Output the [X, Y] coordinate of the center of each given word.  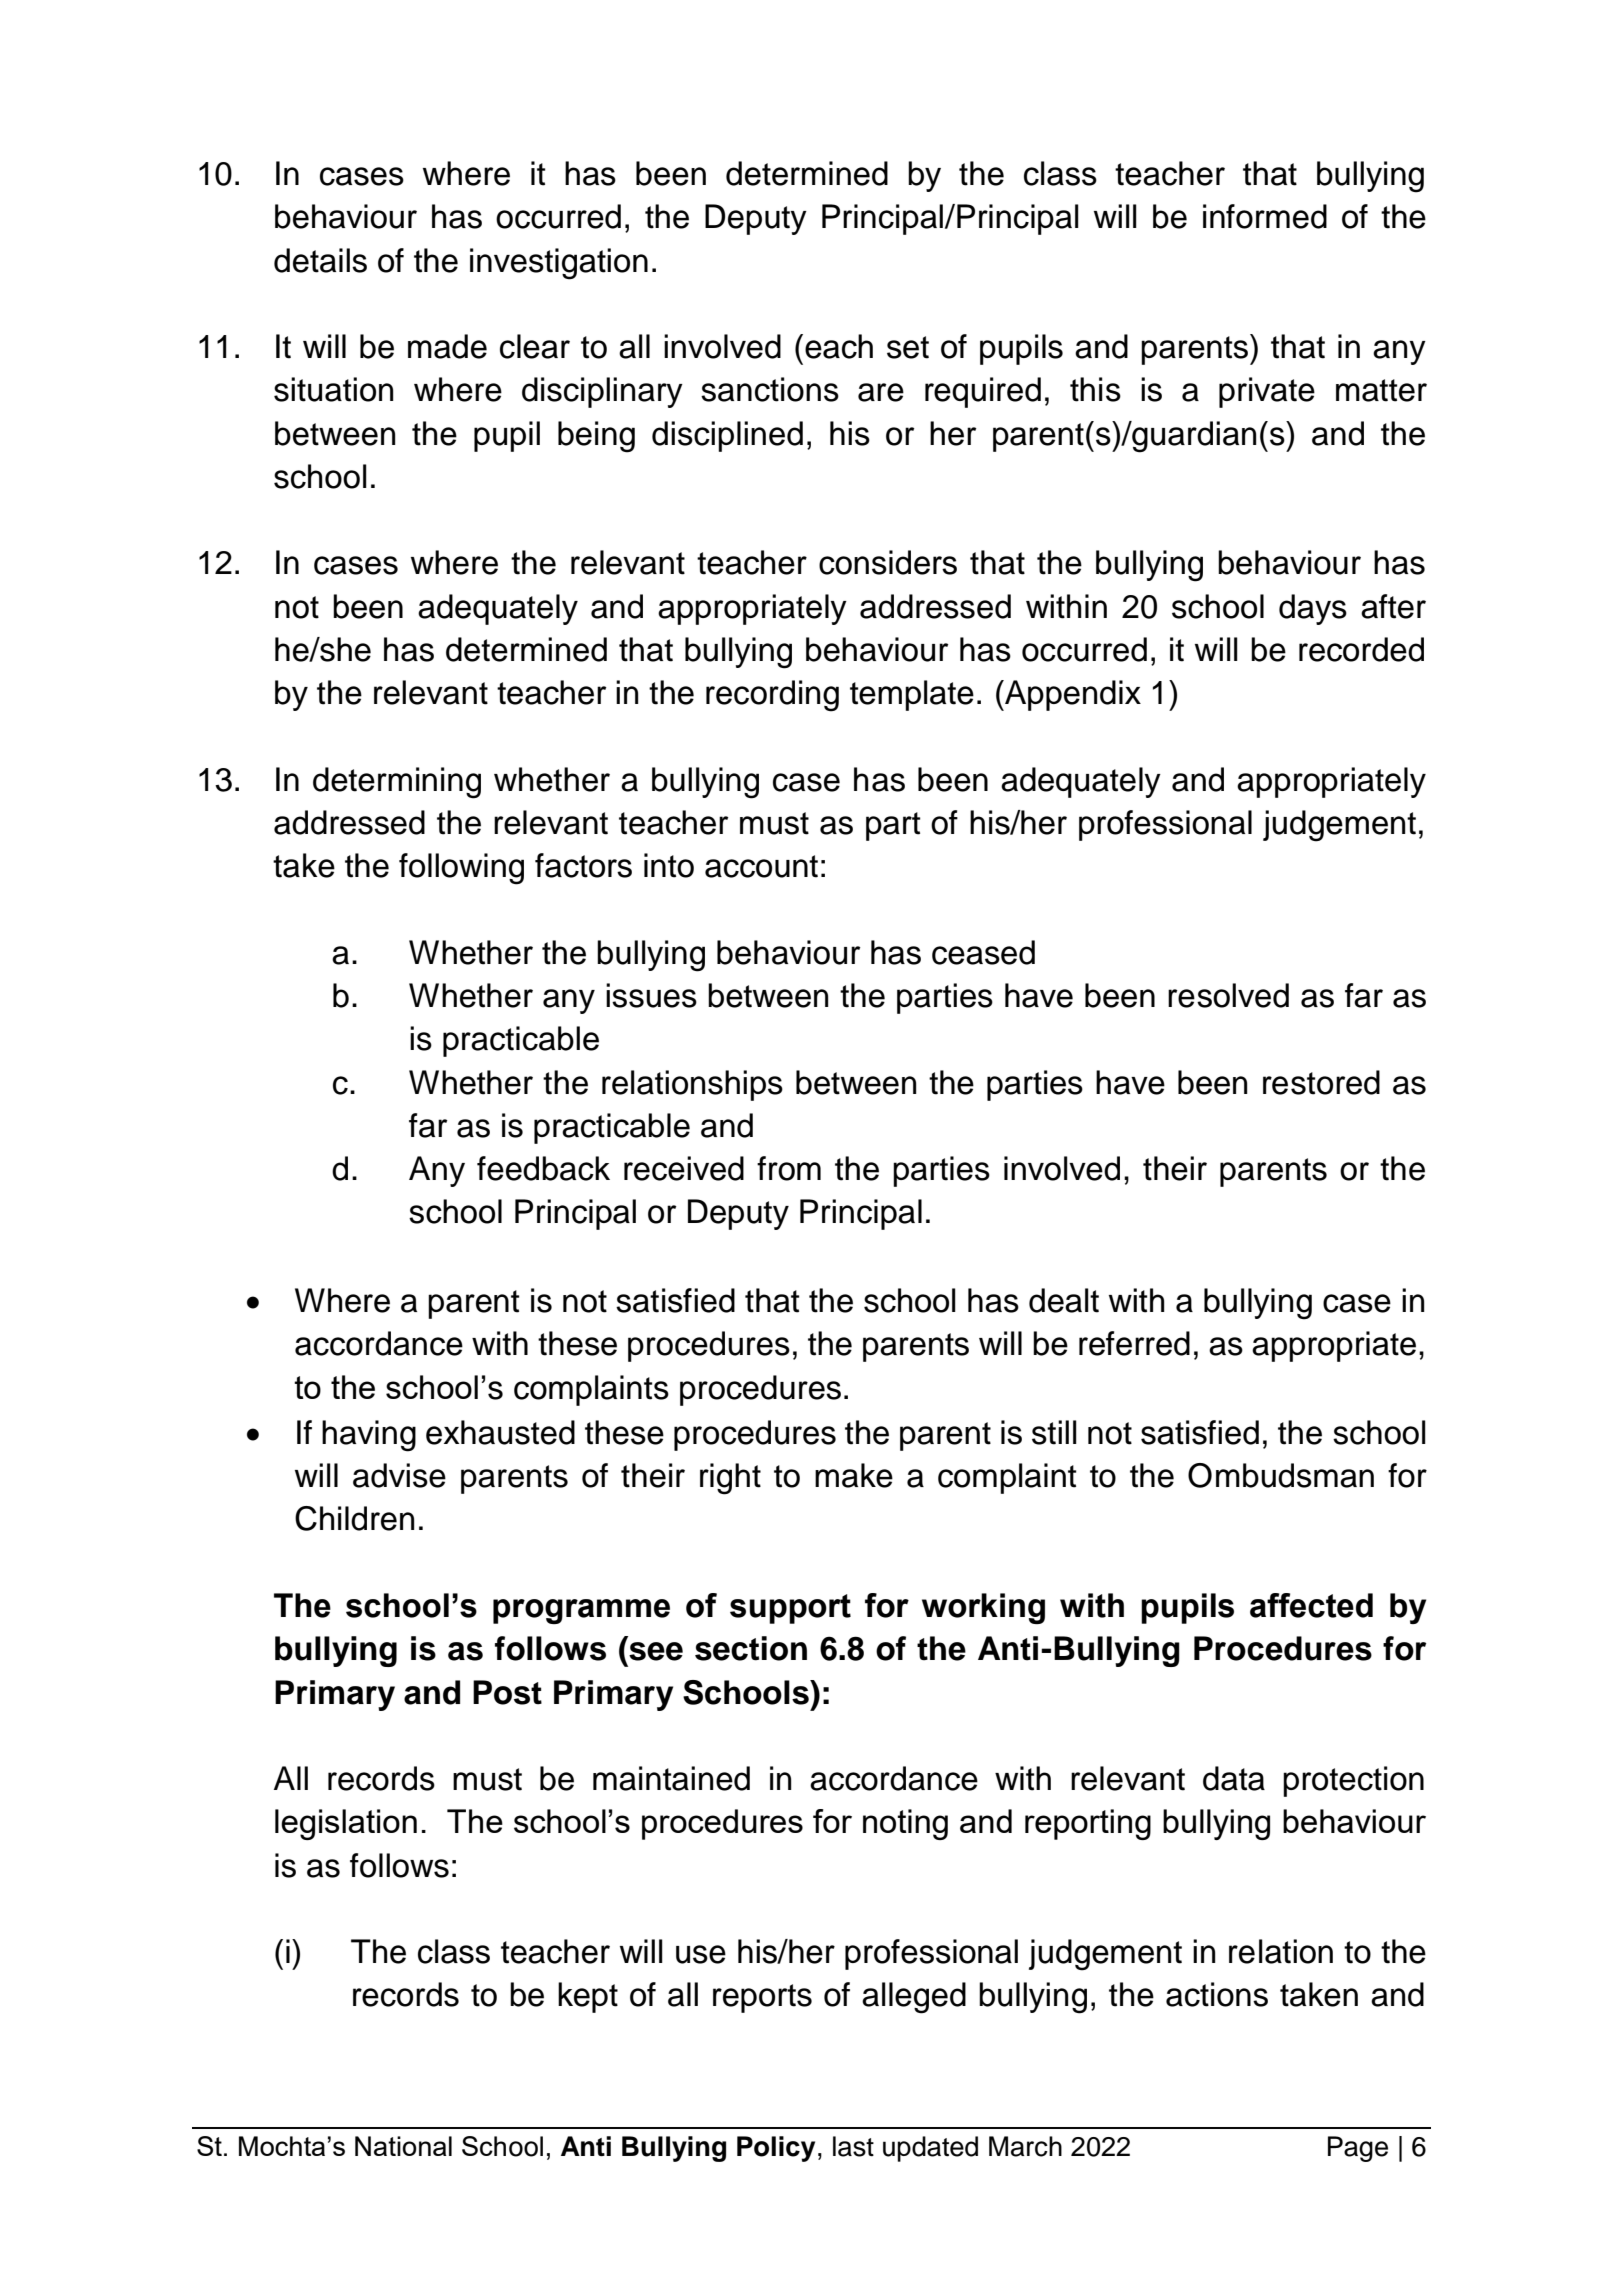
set [908, 347]
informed [1265, 216]
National [403, 2146]
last [853, 2146]
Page [1358, 2149]
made [447, 346]
